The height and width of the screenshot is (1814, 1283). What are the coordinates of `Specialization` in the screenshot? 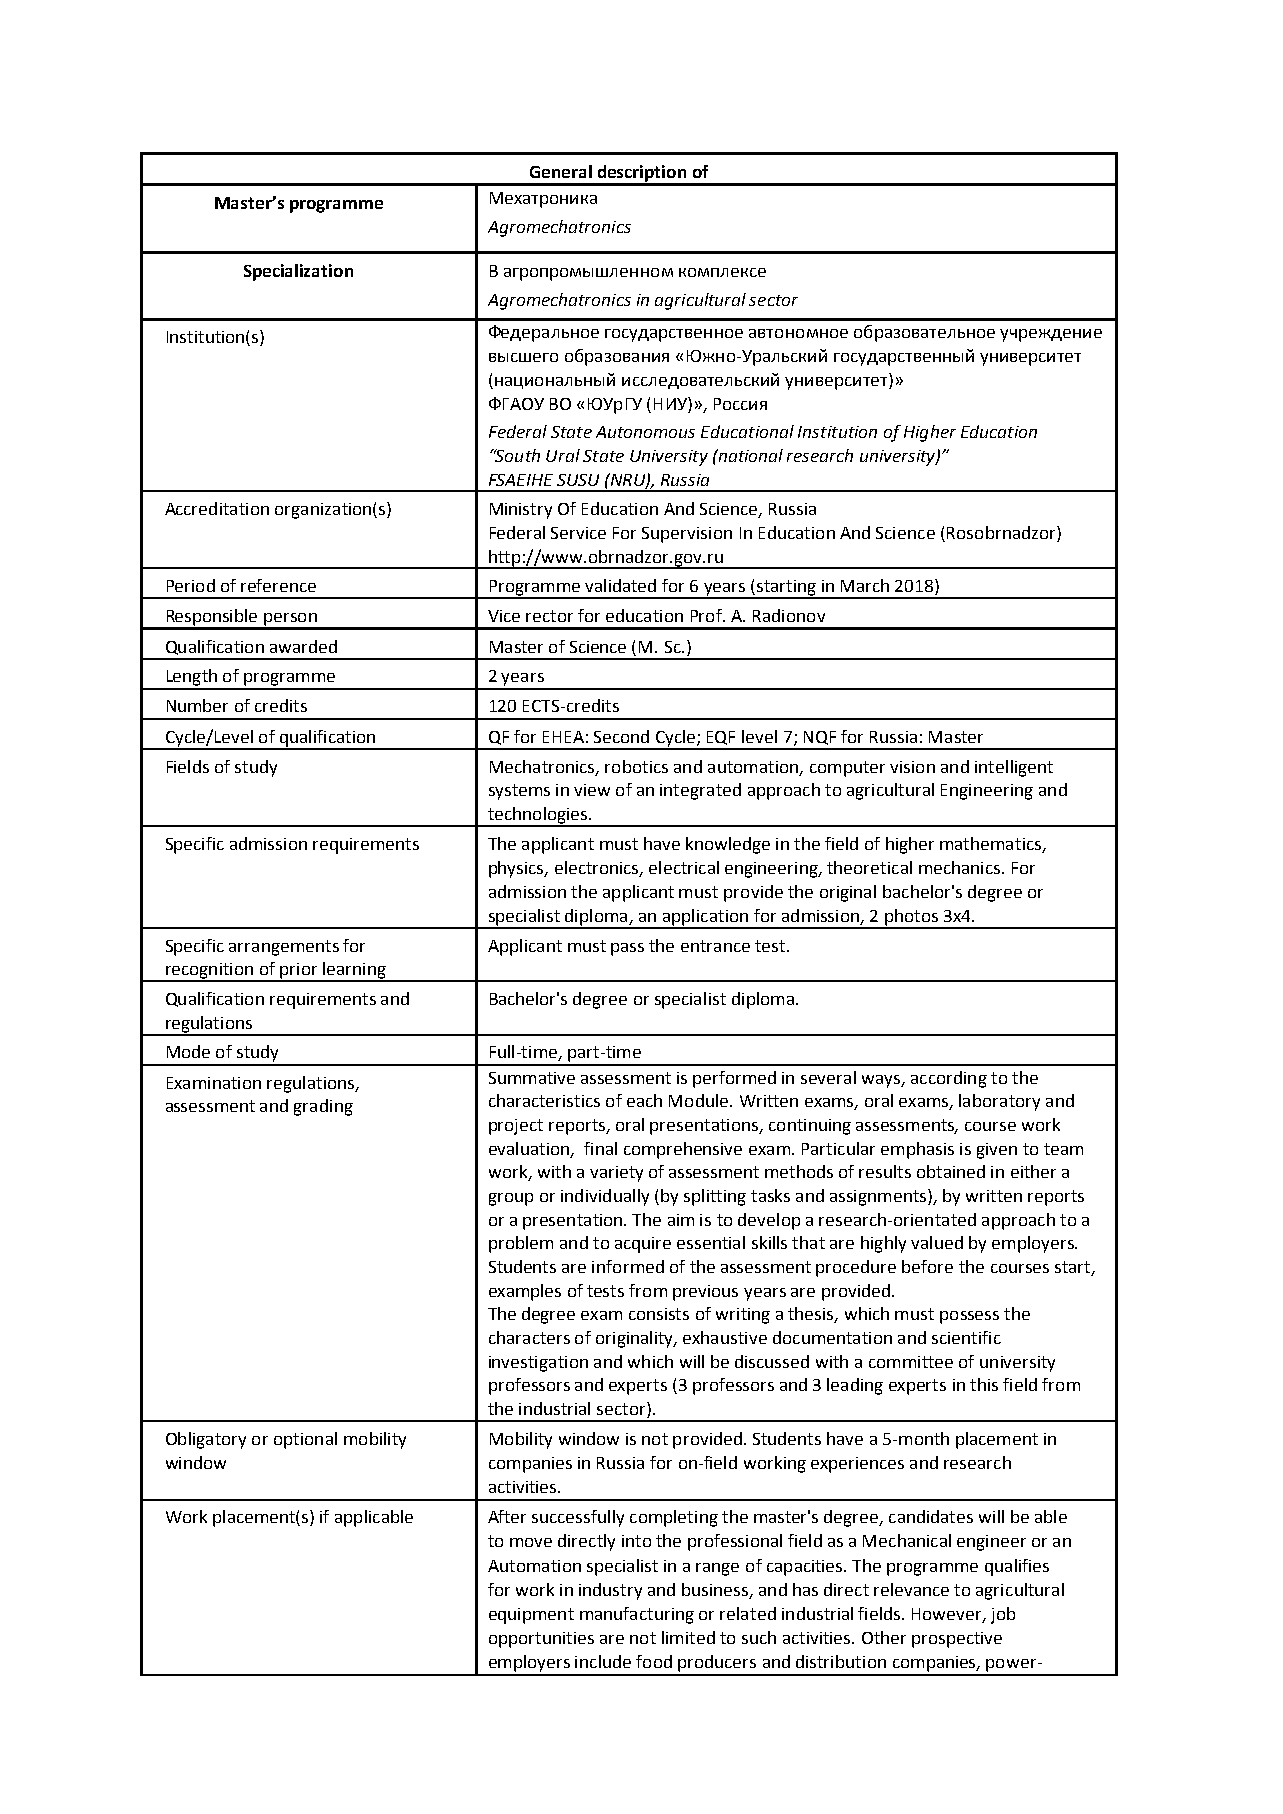 It's located at (298, 272).
